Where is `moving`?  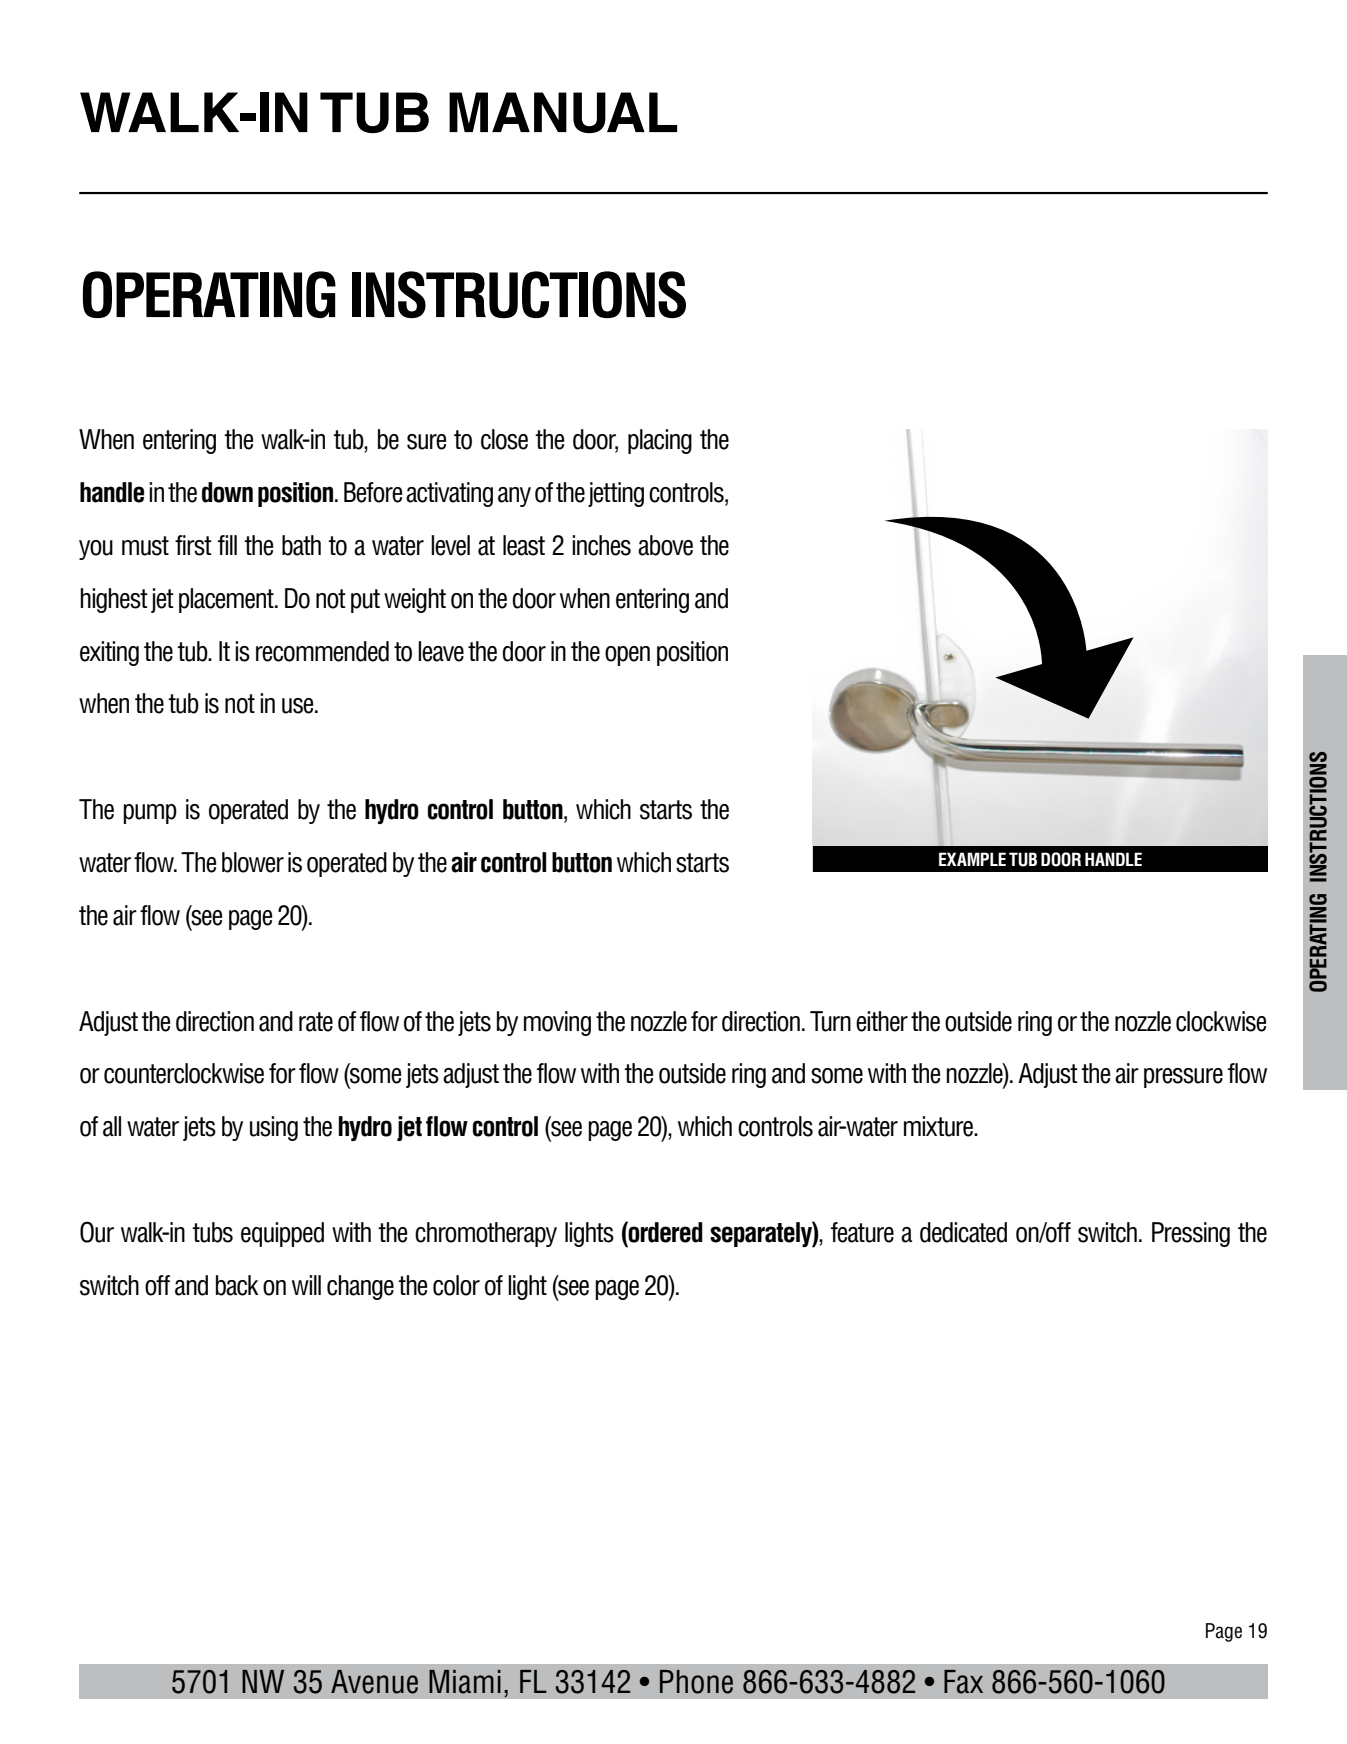
moving is located at coordinates (557, 1023).
